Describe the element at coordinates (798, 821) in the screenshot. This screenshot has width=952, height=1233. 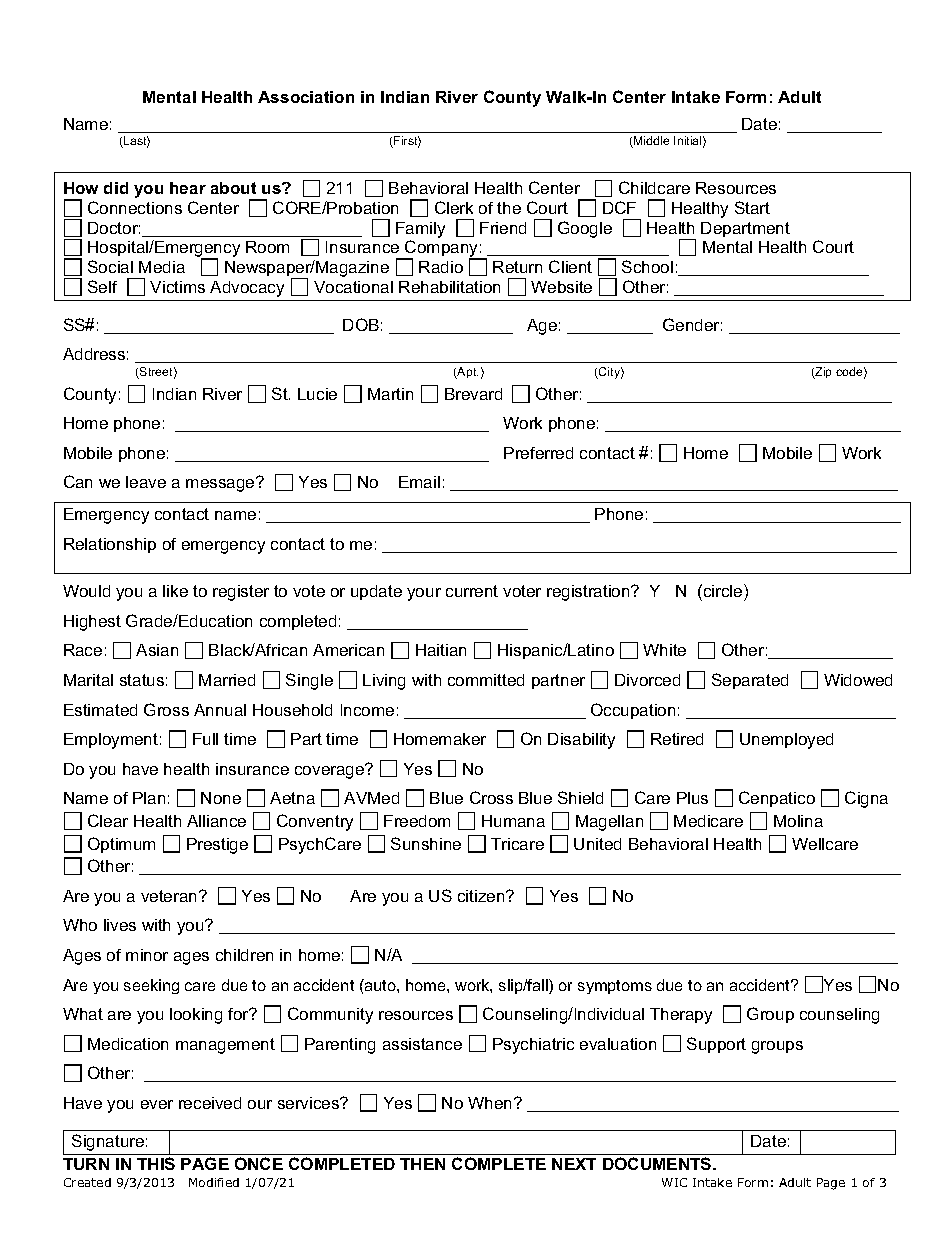
I see `Molina` at that location.
